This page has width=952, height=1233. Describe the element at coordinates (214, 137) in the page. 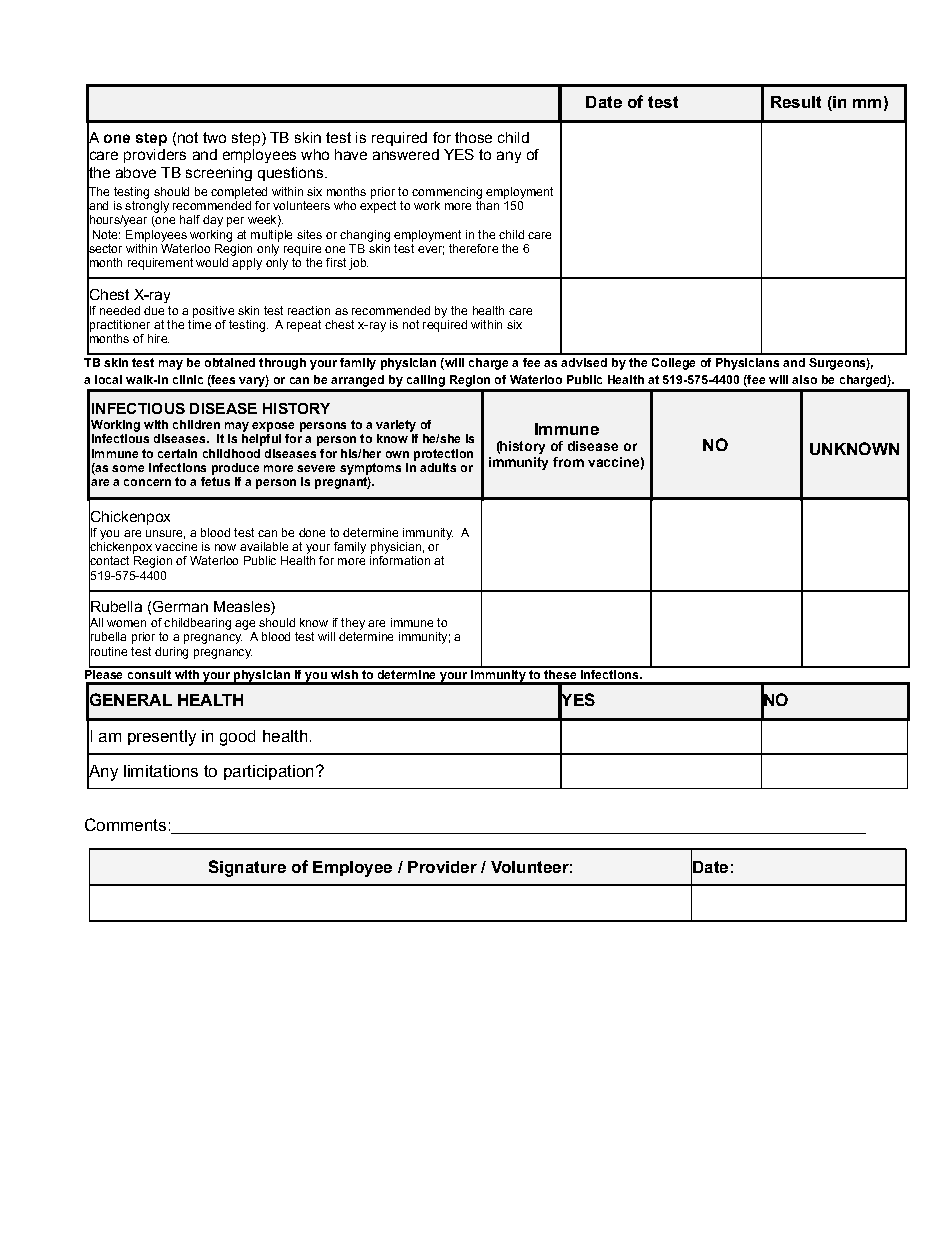

I see `two` at that location.
